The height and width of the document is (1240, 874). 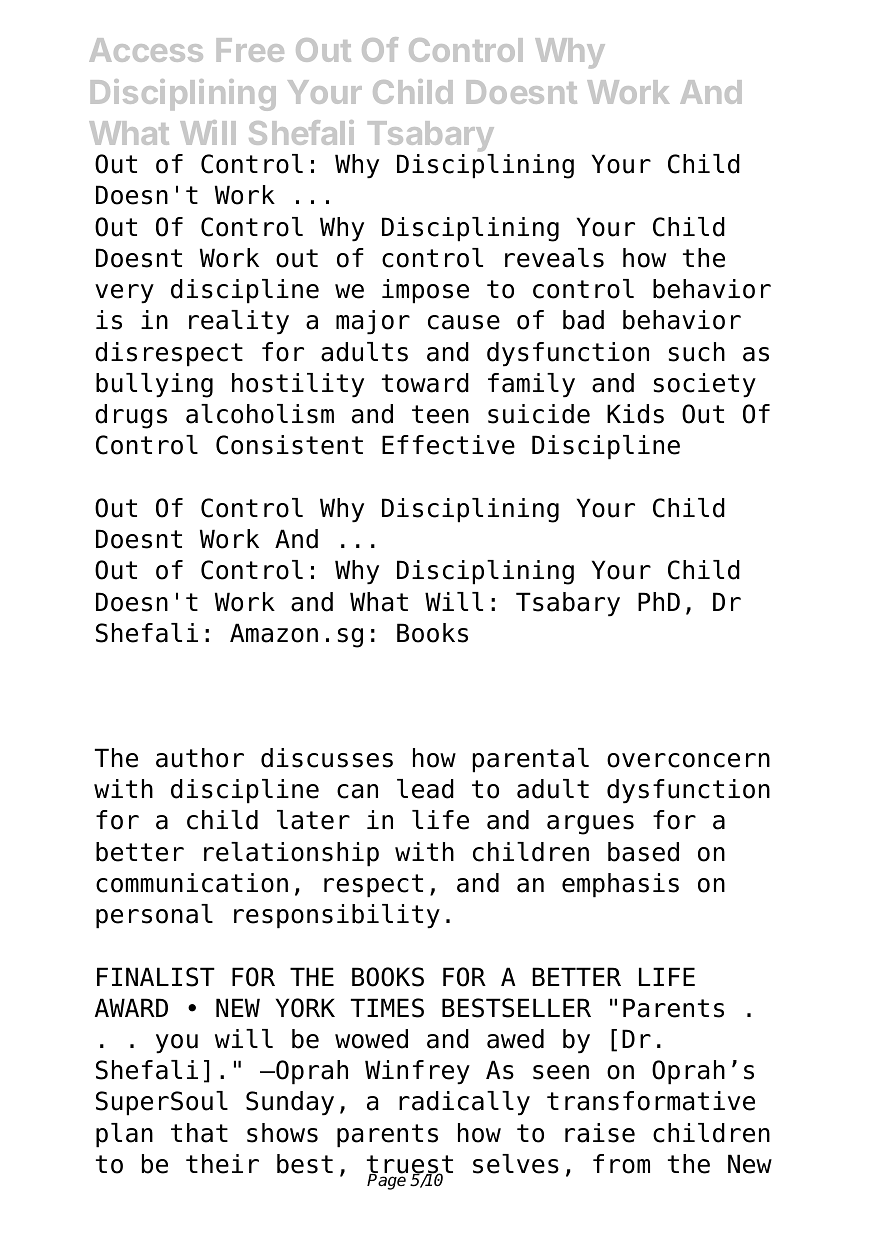 I want to click on Access, so click(x=146, y=50).
